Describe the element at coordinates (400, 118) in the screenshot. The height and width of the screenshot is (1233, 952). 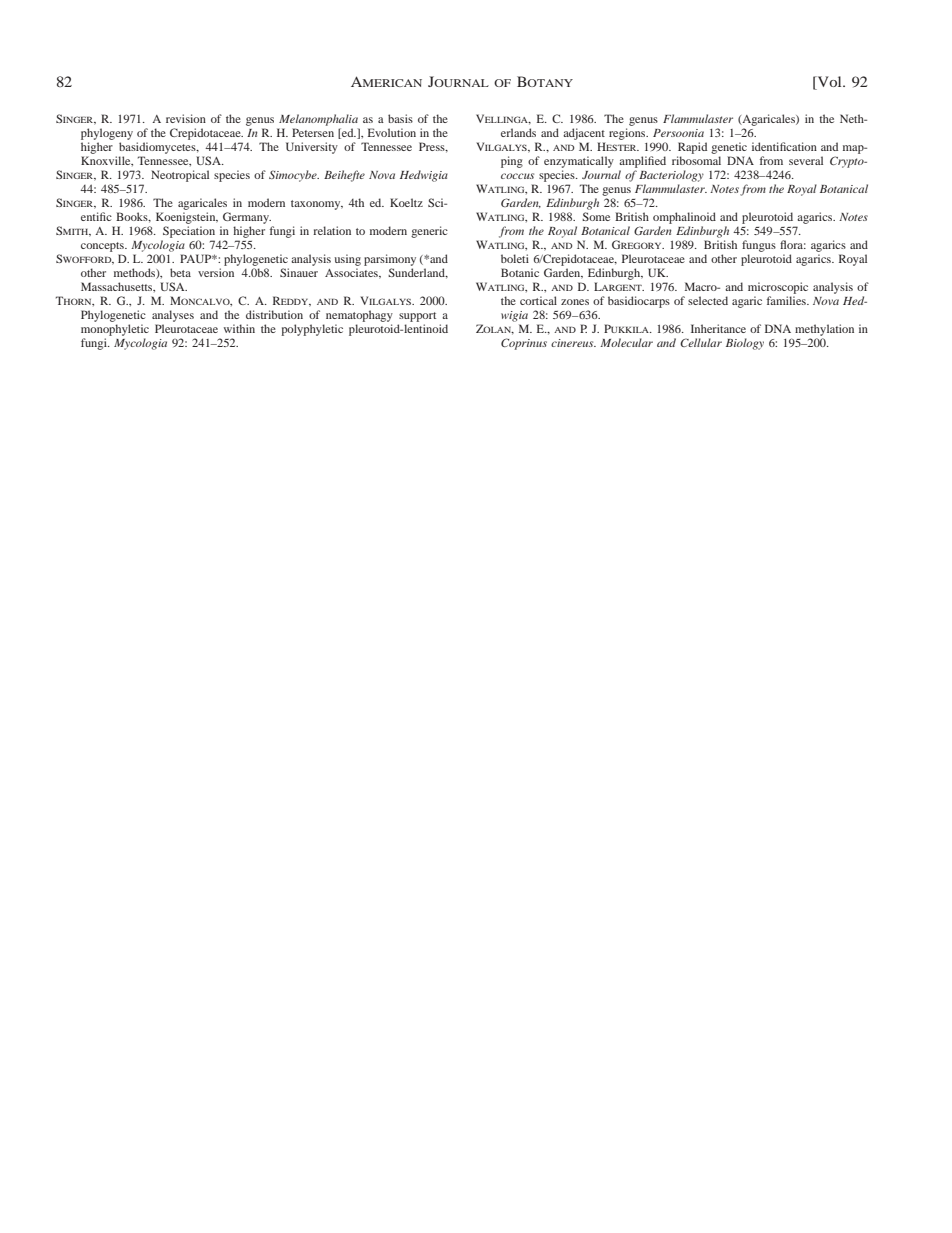
I see `basis` at that location.
